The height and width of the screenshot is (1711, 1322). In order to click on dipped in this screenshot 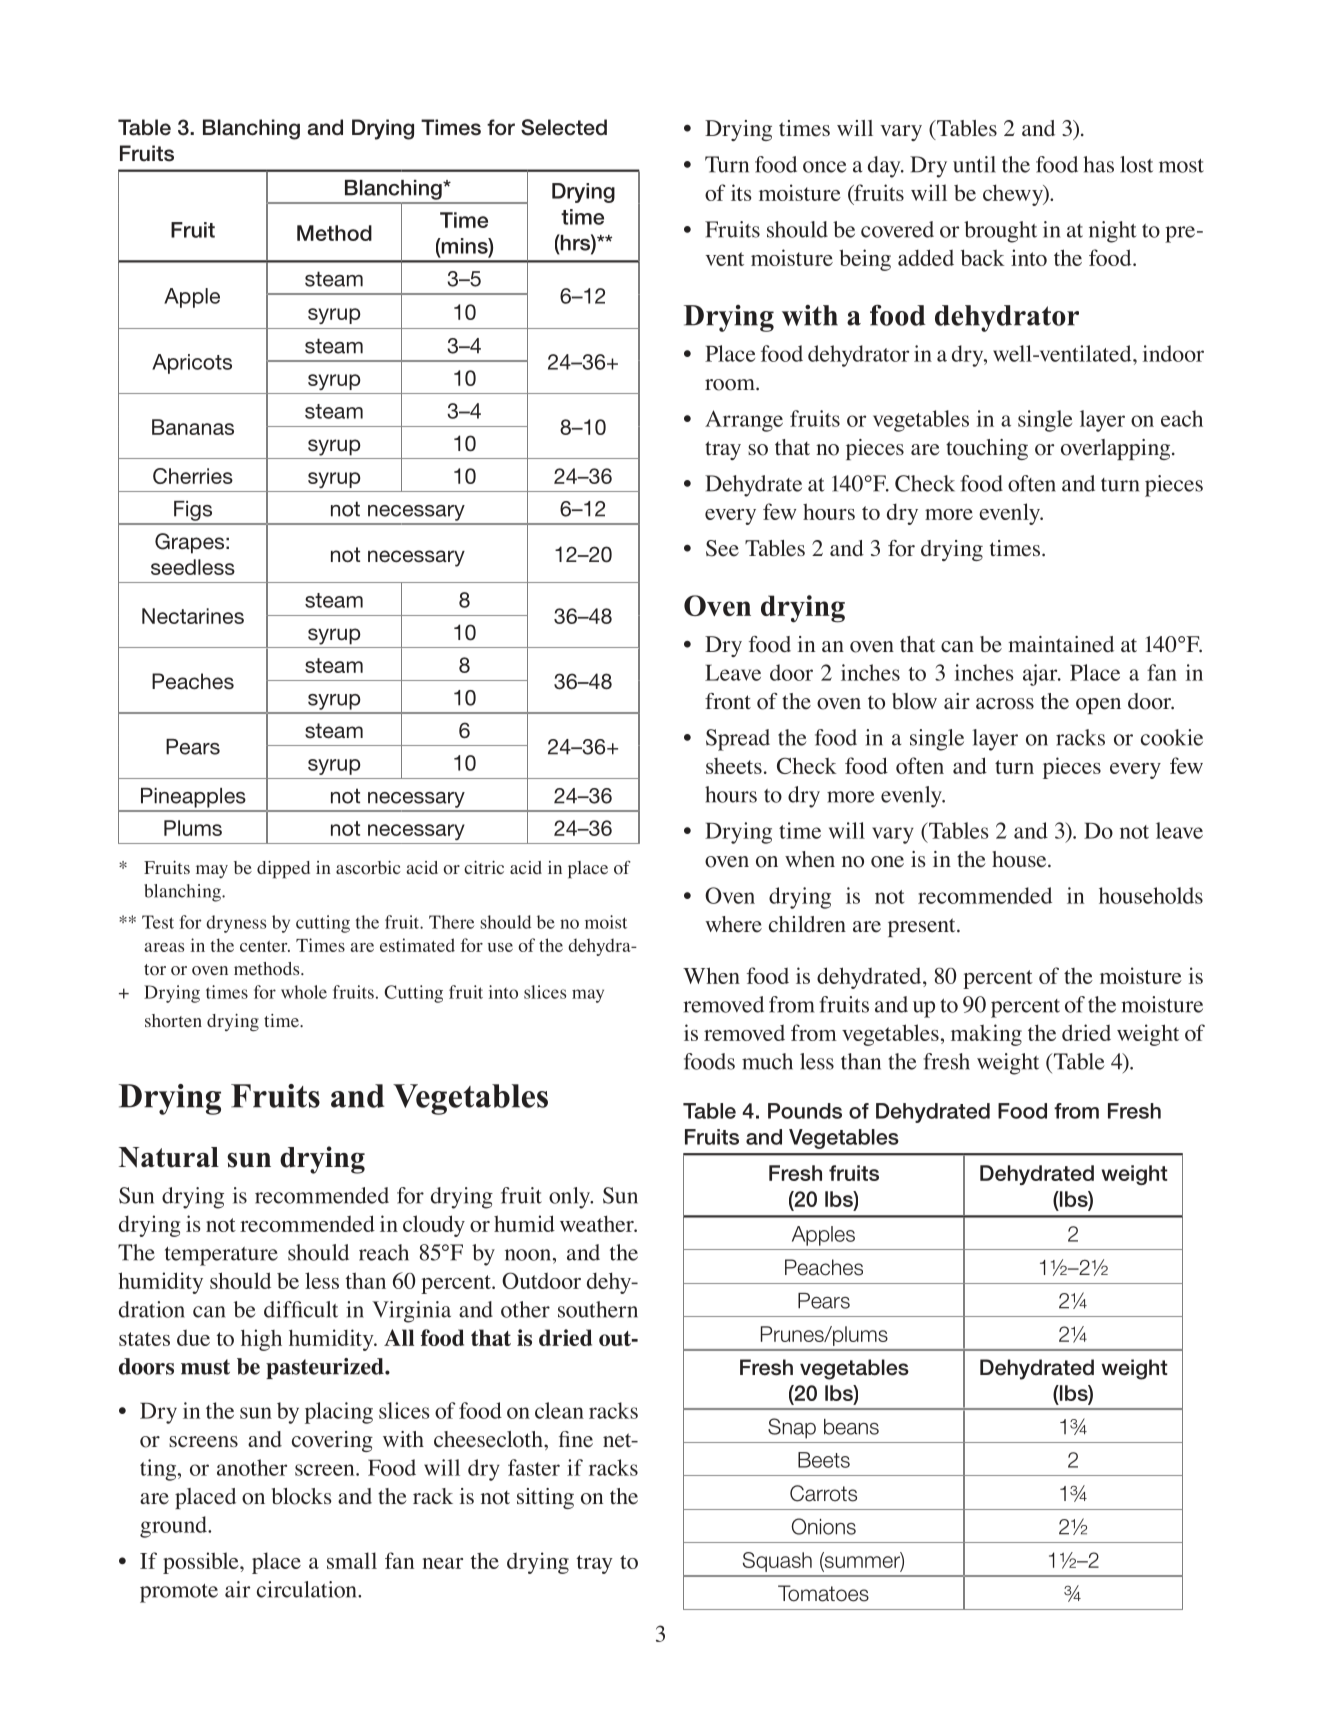, I will do `click(283, 870)`.
